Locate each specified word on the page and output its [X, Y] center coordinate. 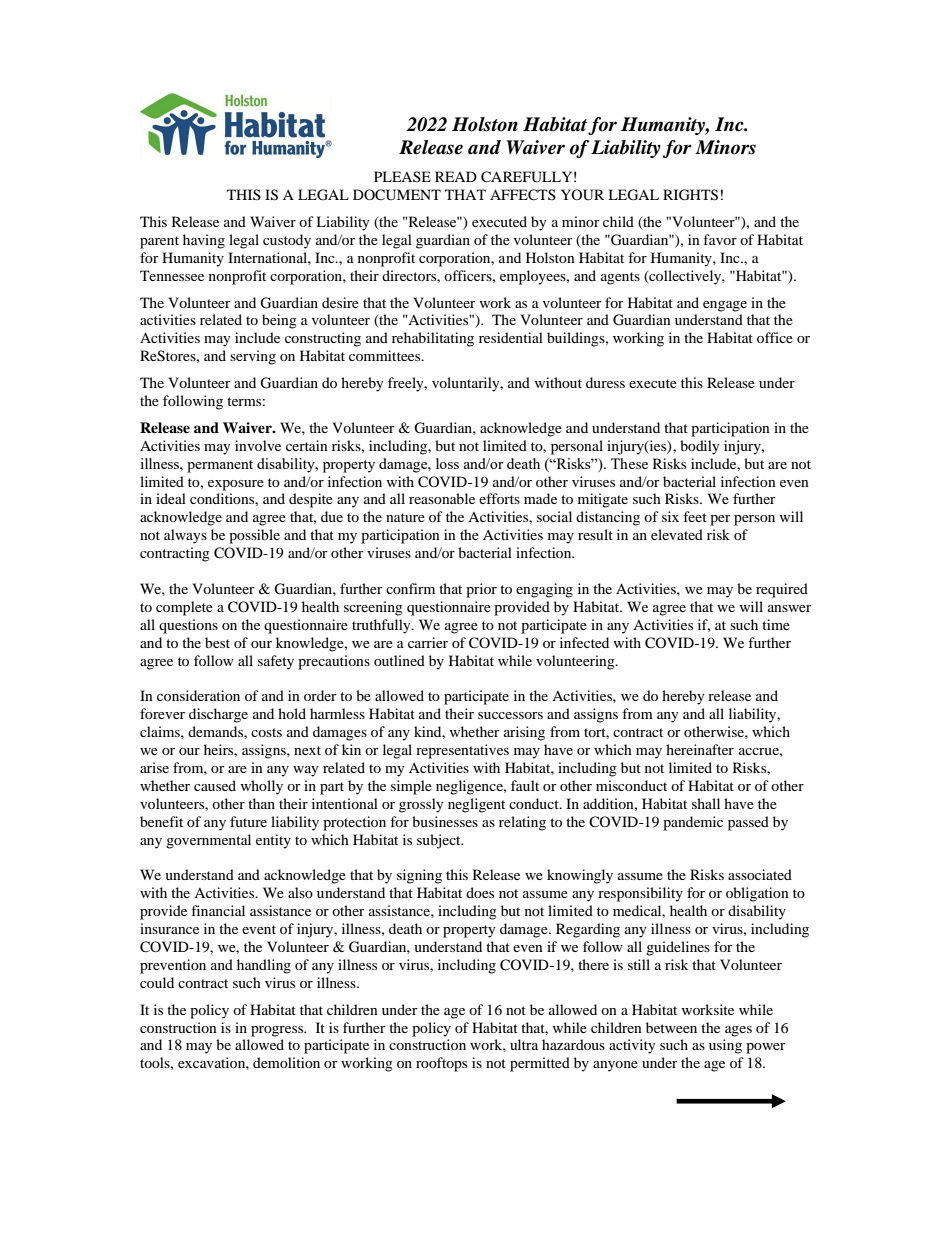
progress [278, 1031]
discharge [218, 715]
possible [254, 536]
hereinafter [700, 749]
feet [695, 516]
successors [510, 715]
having [204, 241]
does [480, 892]
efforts [499, 498]
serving [253, 357]
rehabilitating [433, 339]
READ [456, 176]
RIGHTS [690, 195]
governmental [208, 841]
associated [760, 874]
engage [725, 306]
